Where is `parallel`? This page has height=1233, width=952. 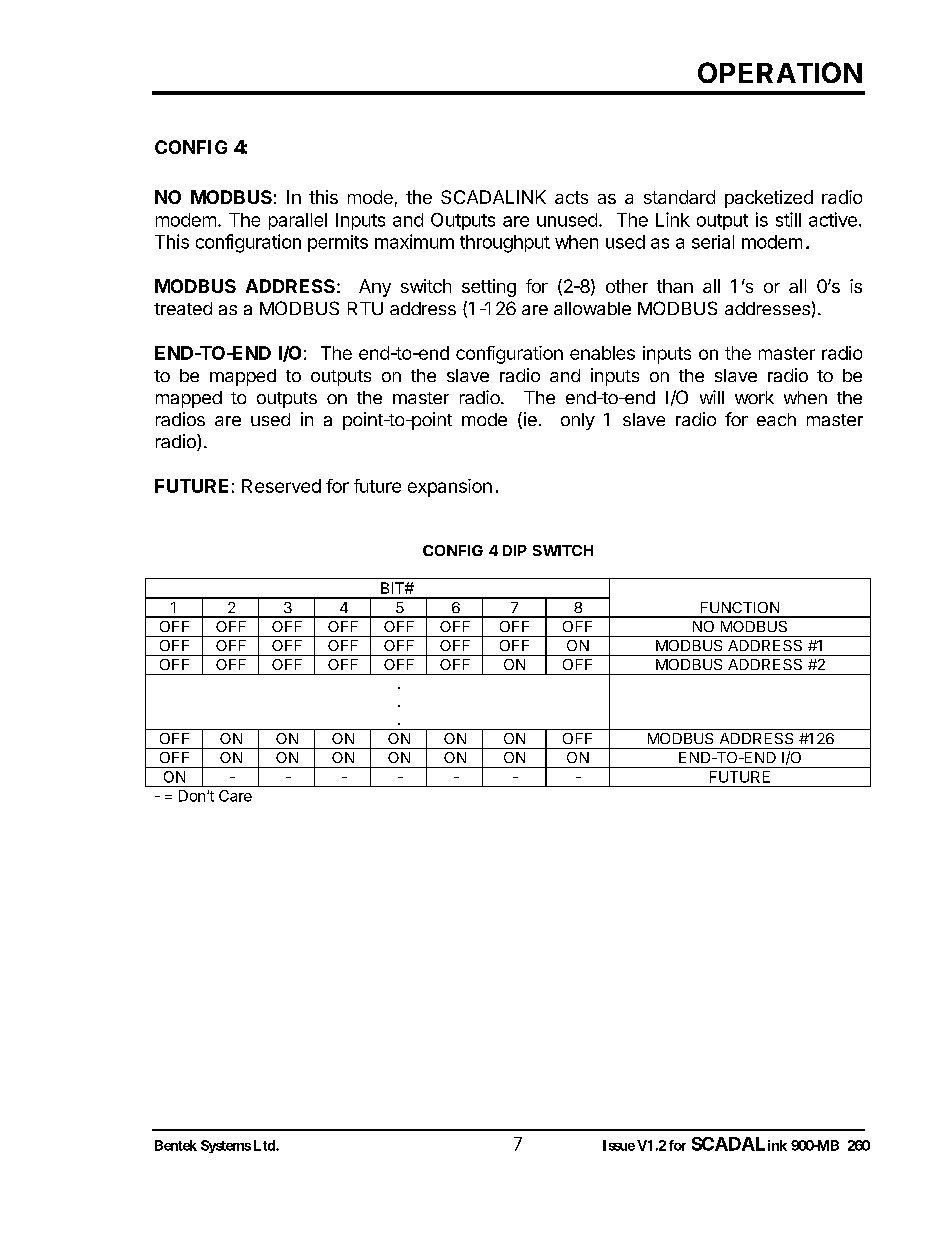 parallel is located at coordinates (298, 221).
